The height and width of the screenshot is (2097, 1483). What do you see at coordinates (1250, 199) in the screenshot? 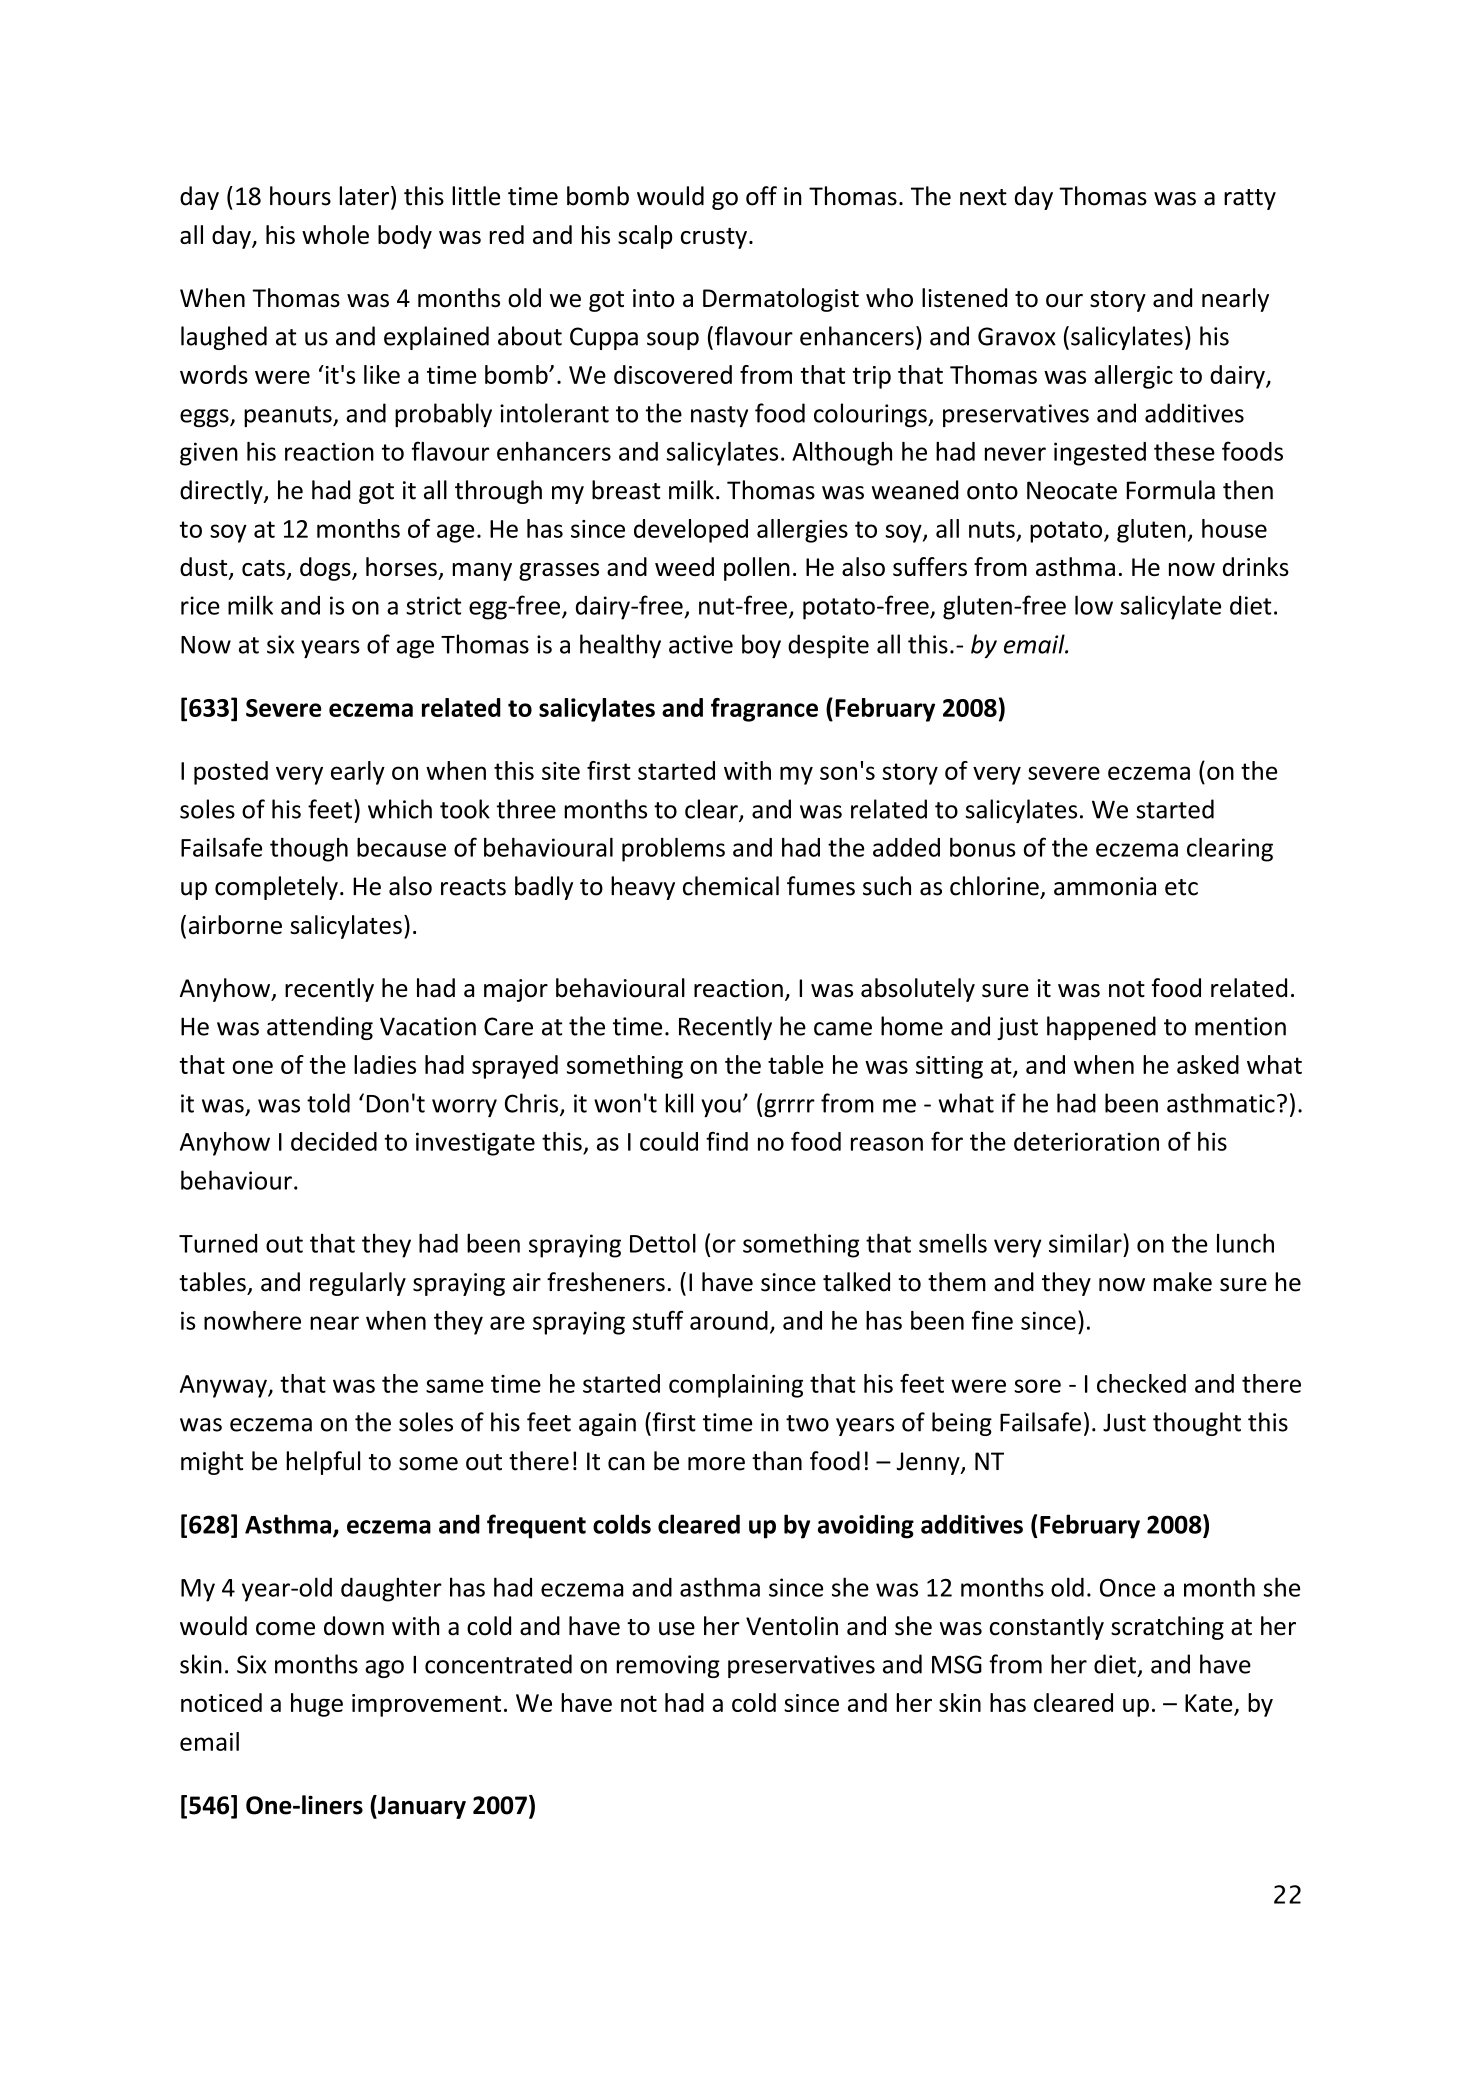
I see `ratty` at bounding box center [1250, 199].
